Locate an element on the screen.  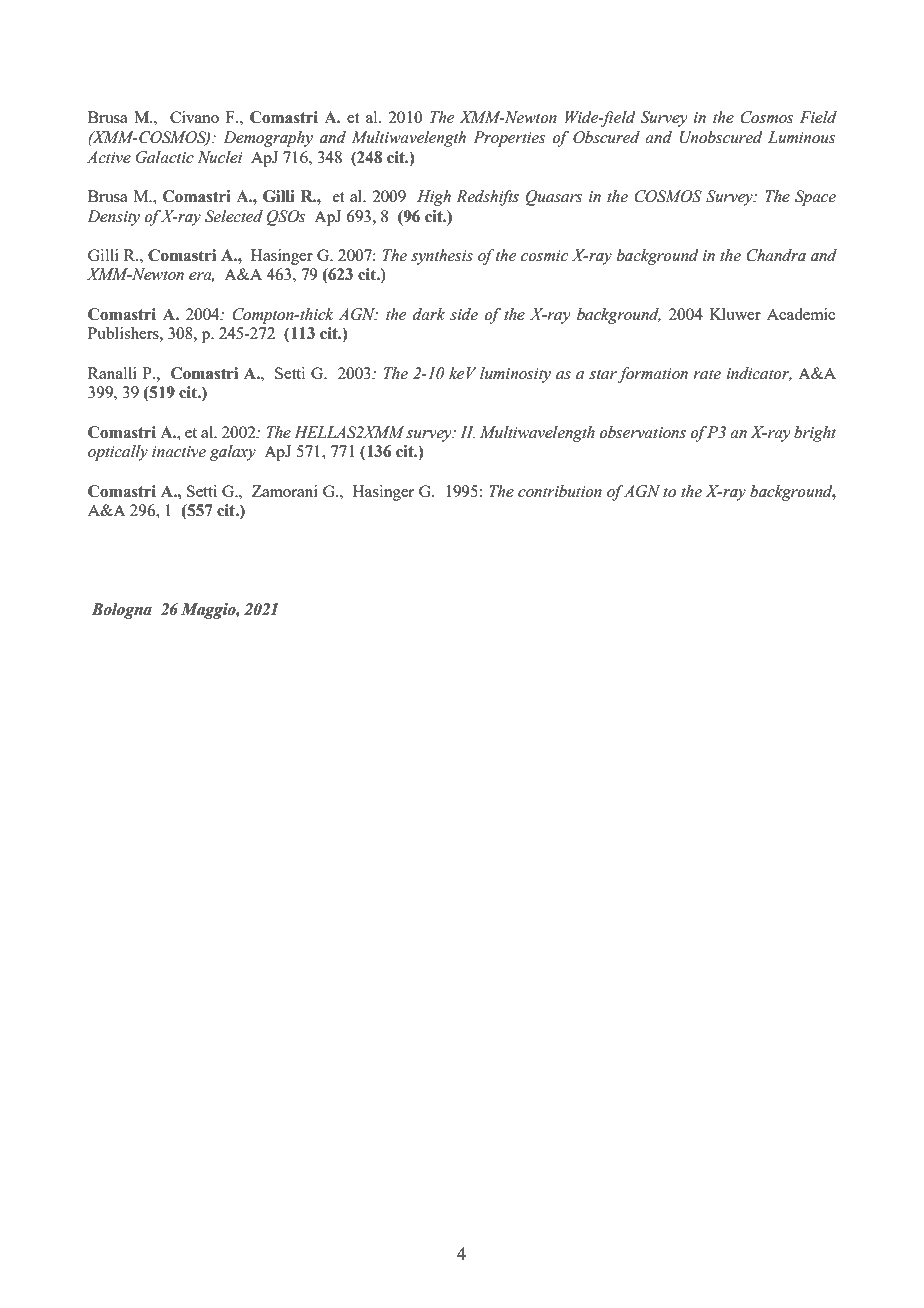
contribution is located at coordinates (560, 491).
